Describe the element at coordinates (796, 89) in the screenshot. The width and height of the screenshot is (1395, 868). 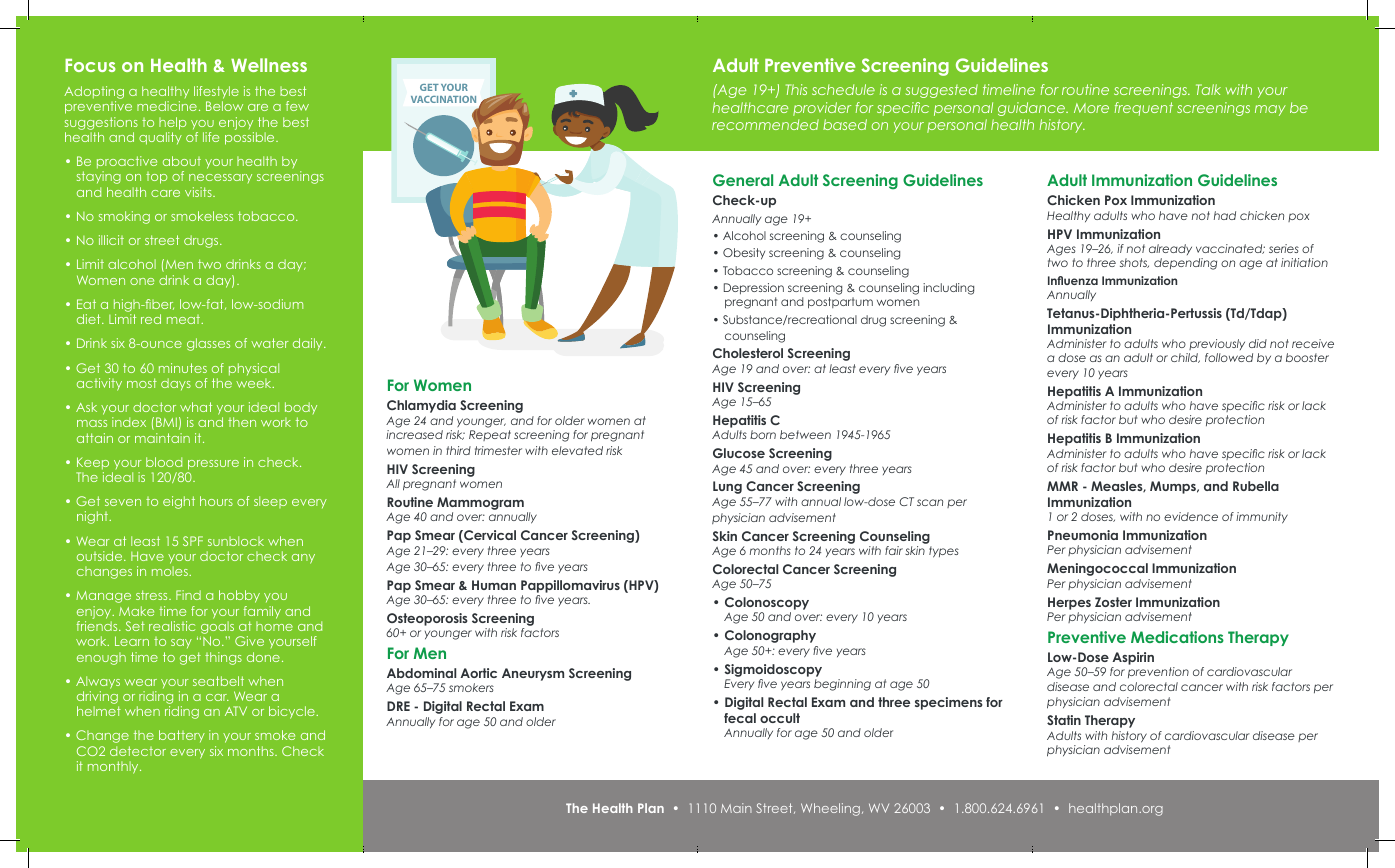
I see `This` at that location.
